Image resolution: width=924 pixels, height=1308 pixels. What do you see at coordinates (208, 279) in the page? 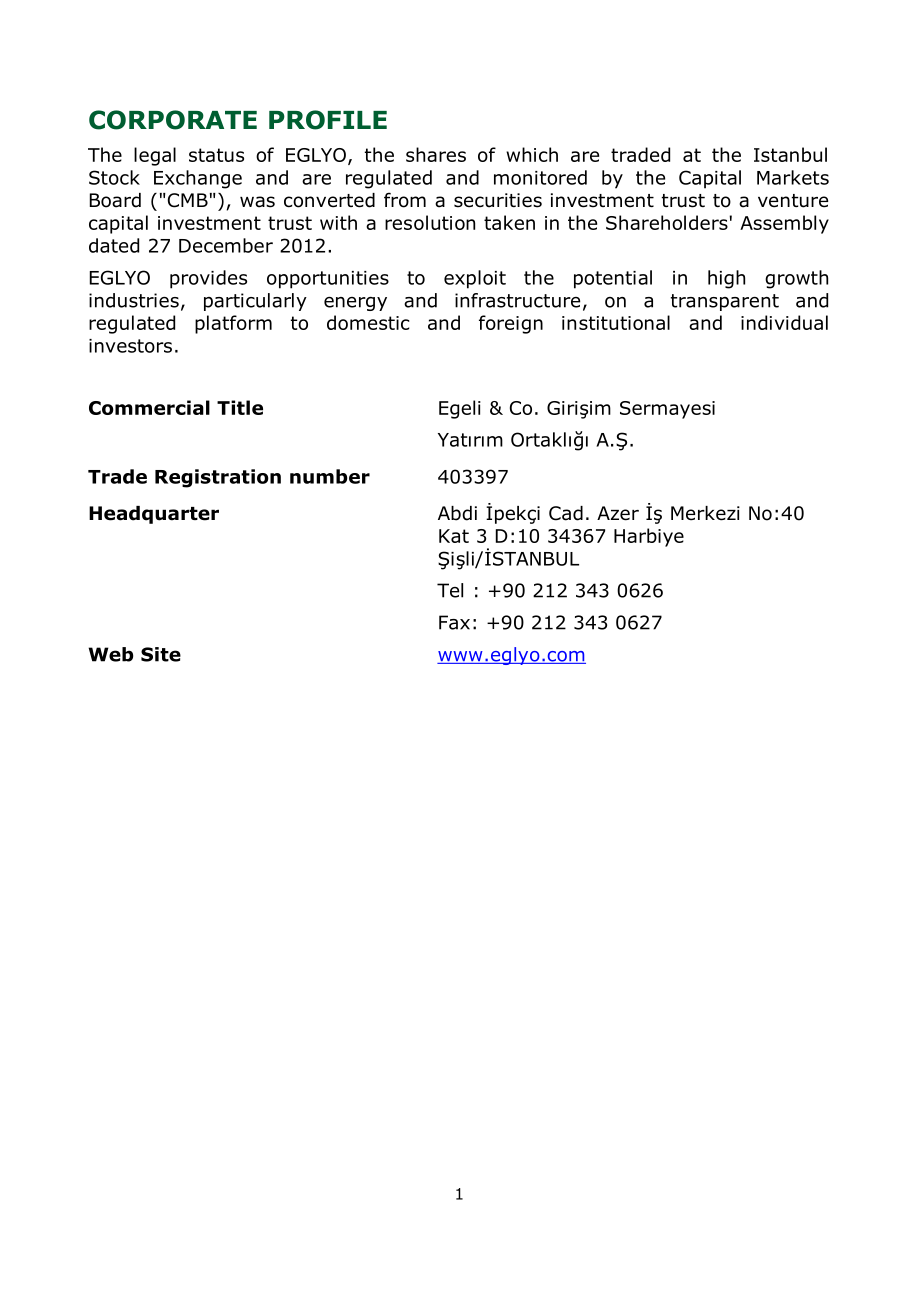
I see `provides` at bounding box center [208, 279].
